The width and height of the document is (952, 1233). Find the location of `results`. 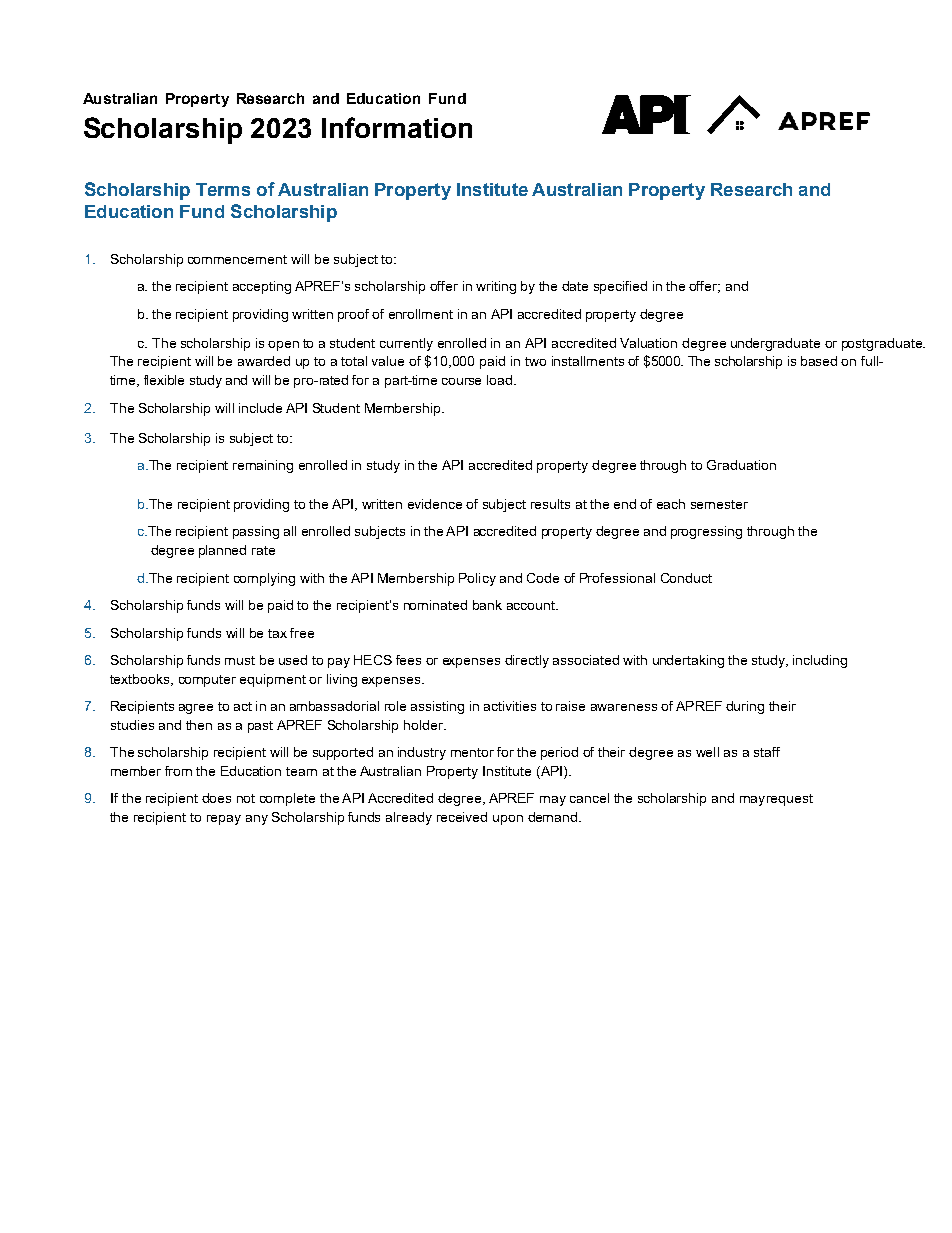

results is located at coordinates (550, 504).
